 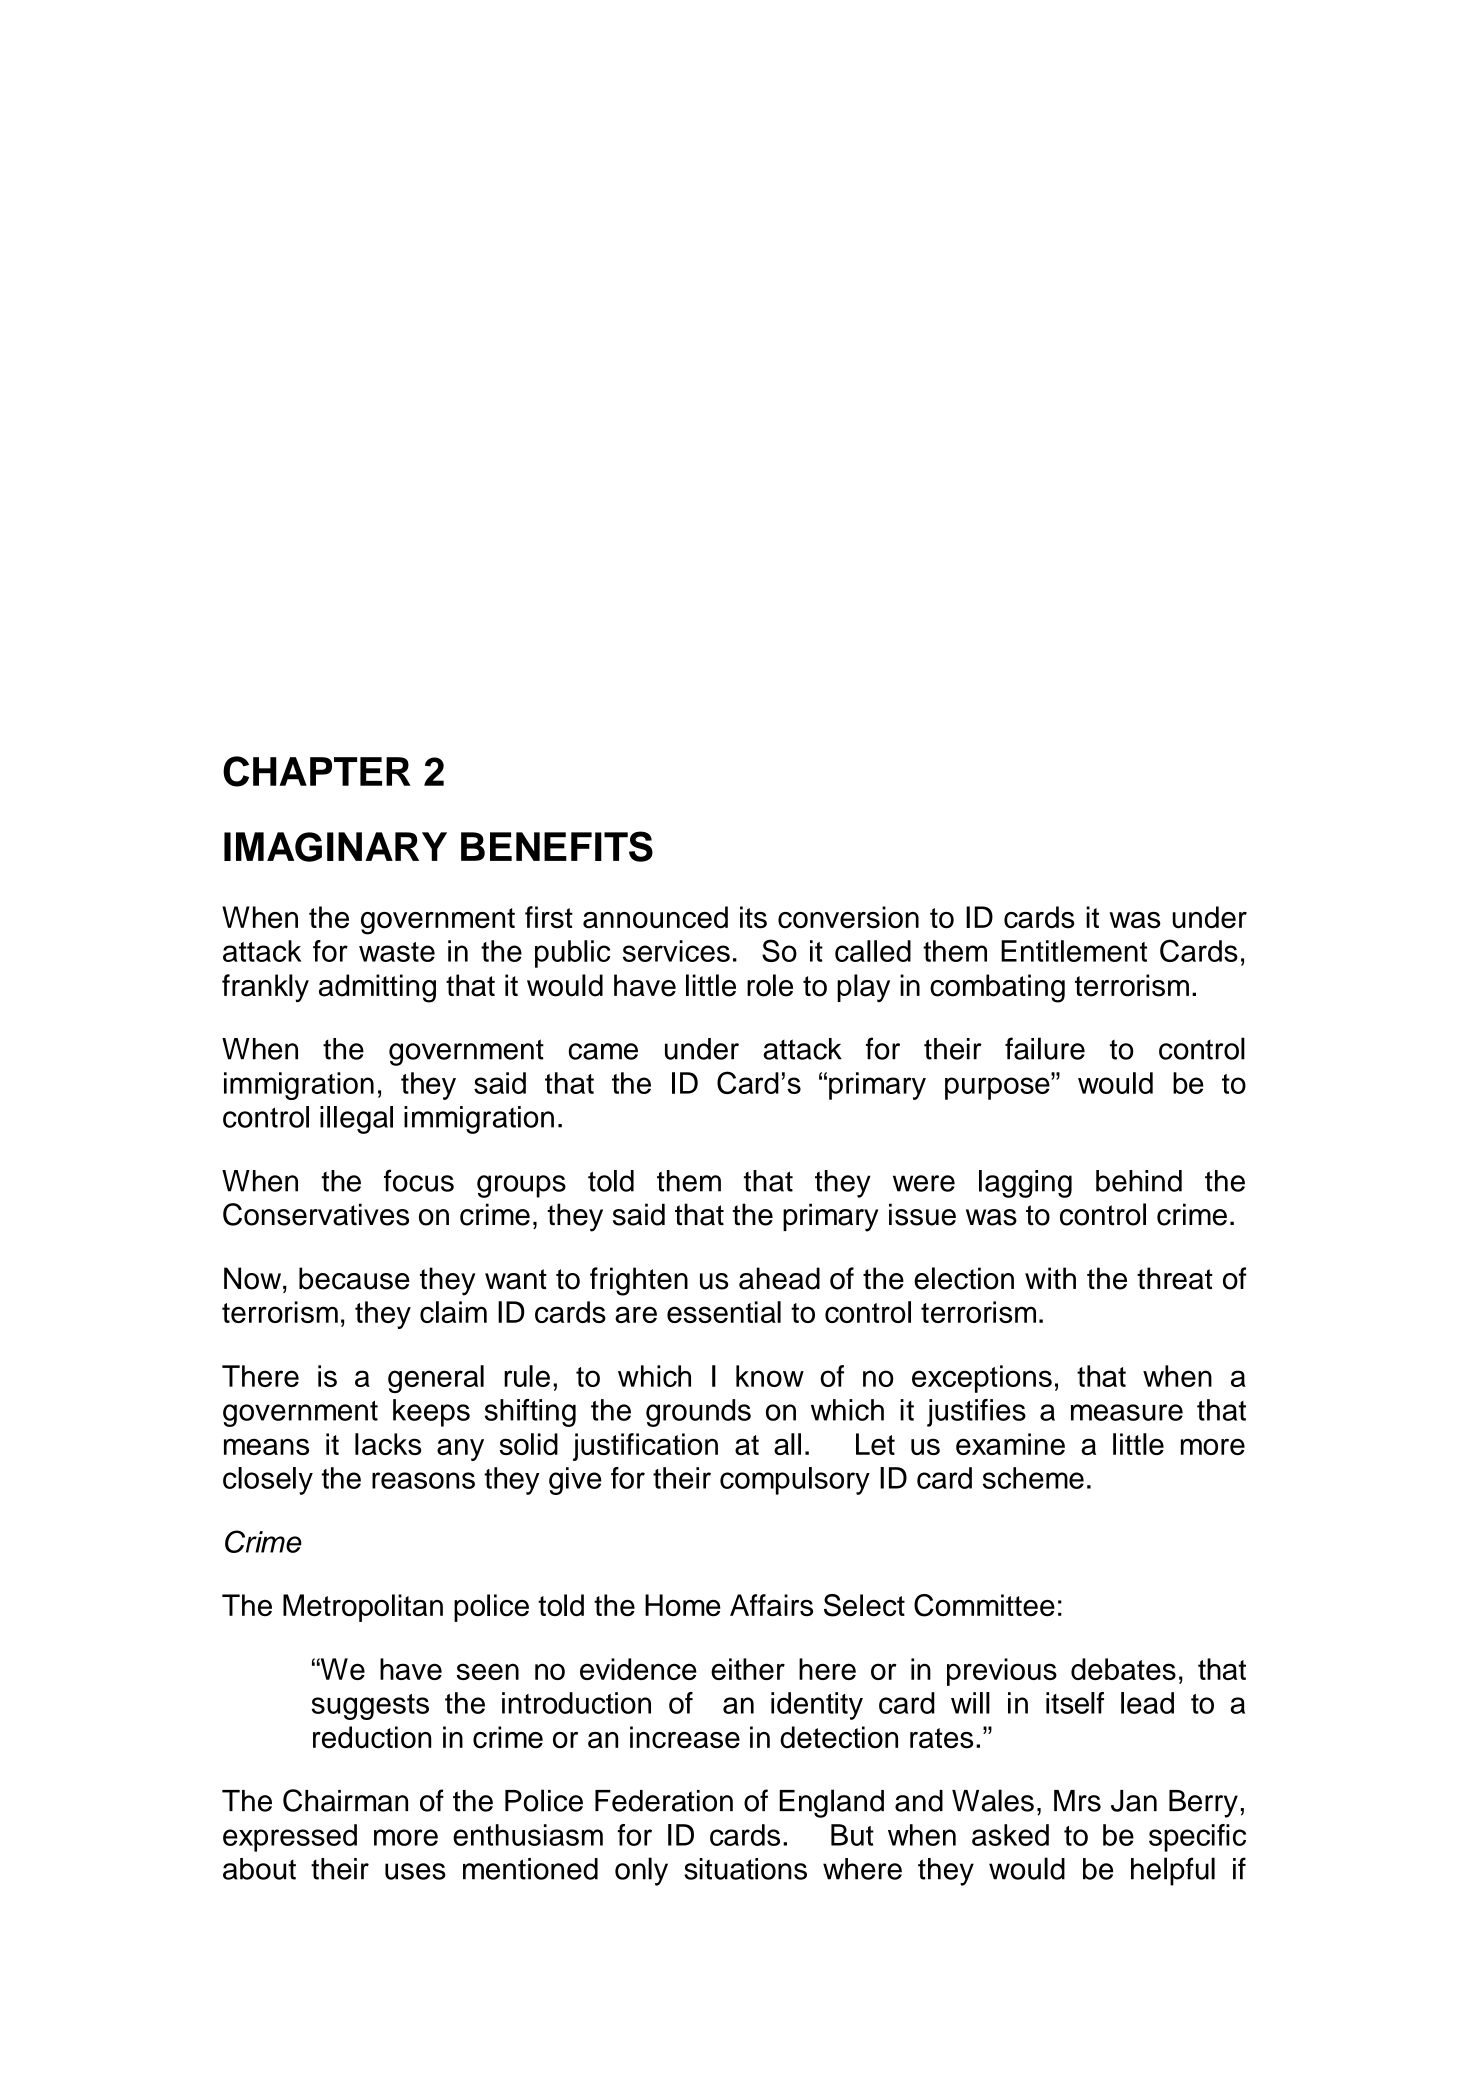 What do you see at coordinates (1074, 951) in the screenshot?
I see `Entitlement` at bounding box center [1074, 951].
